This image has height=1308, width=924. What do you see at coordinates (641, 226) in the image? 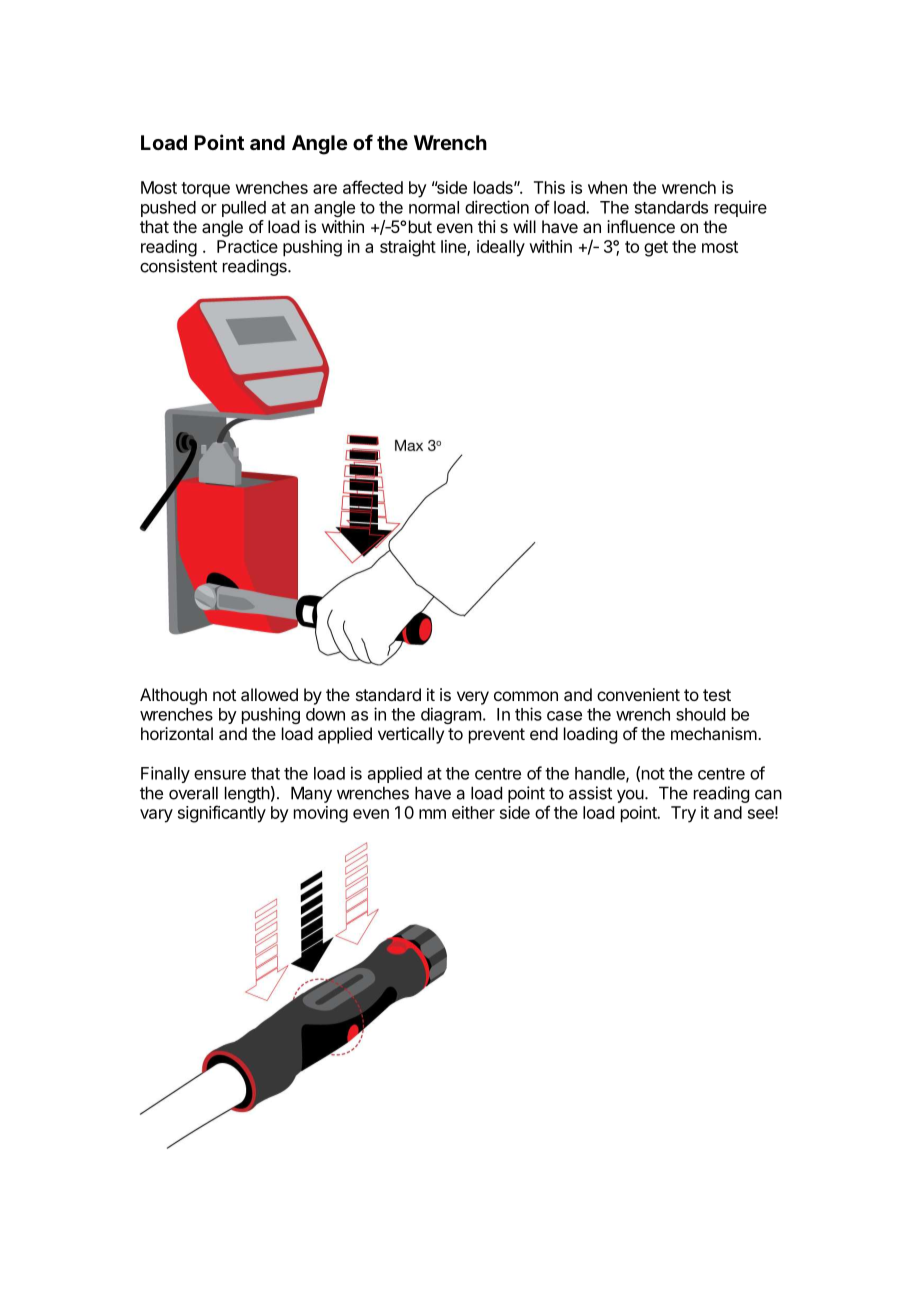
I see `influence` at bounding box center [641, 226].
